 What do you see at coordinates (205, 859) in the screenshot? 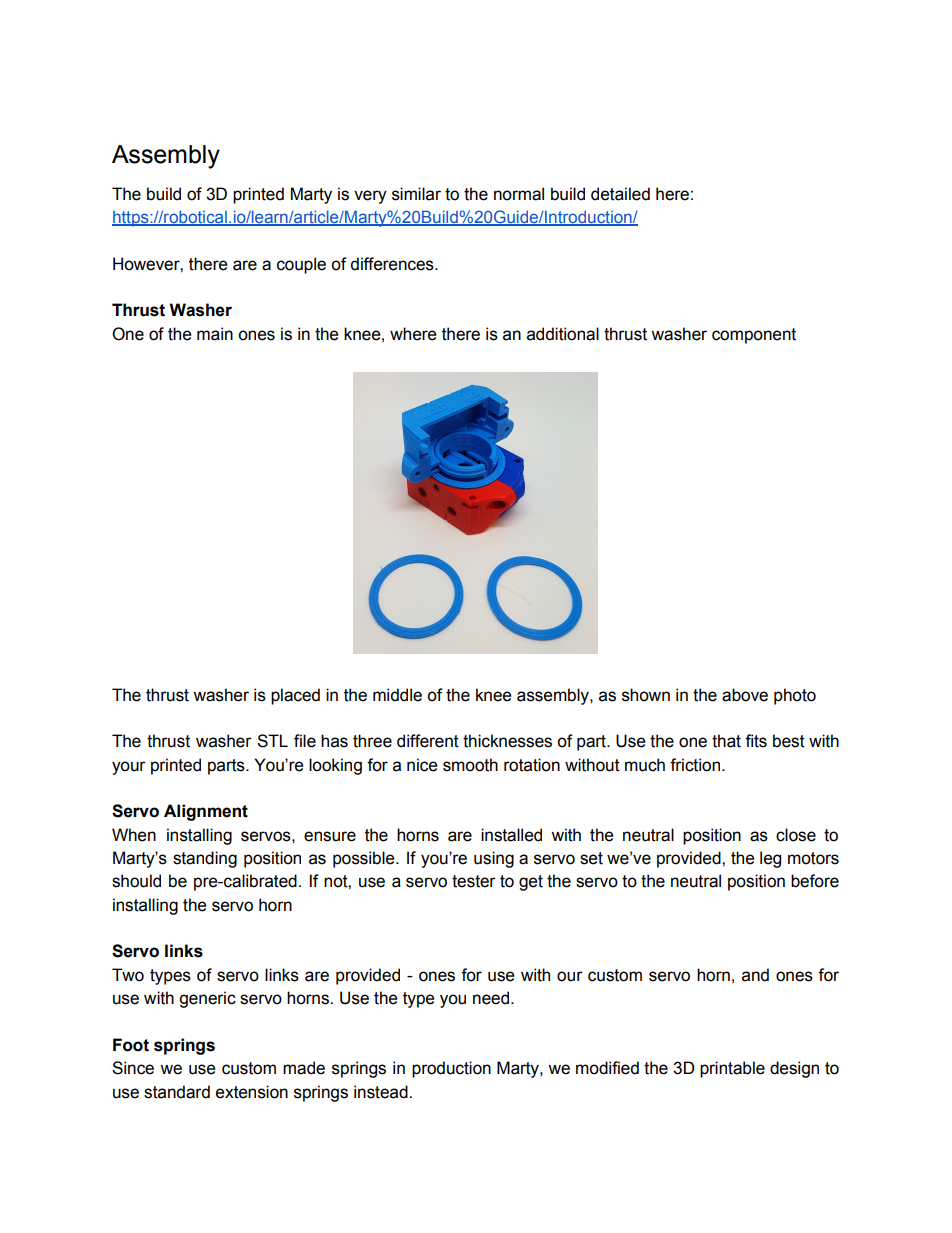
I see `standing` at bounding box center [205, 859].
